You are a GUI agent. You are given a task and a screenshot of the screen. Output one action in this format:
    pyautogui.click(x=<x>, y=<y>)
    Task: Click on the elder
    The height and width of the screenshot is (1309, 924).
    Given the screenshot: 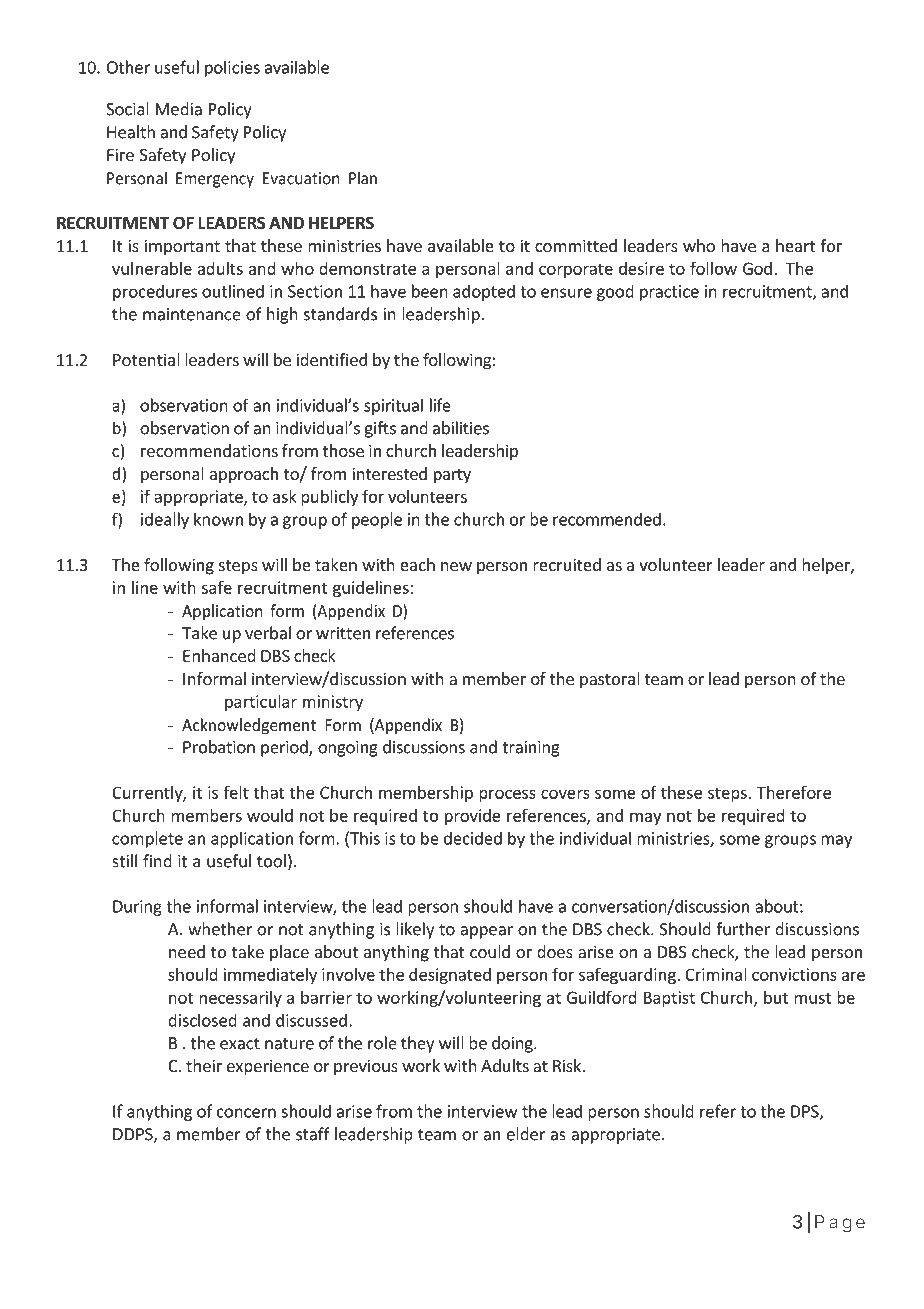 What is the action you would take?
    pyautogui.click(x=526, y=1134)
